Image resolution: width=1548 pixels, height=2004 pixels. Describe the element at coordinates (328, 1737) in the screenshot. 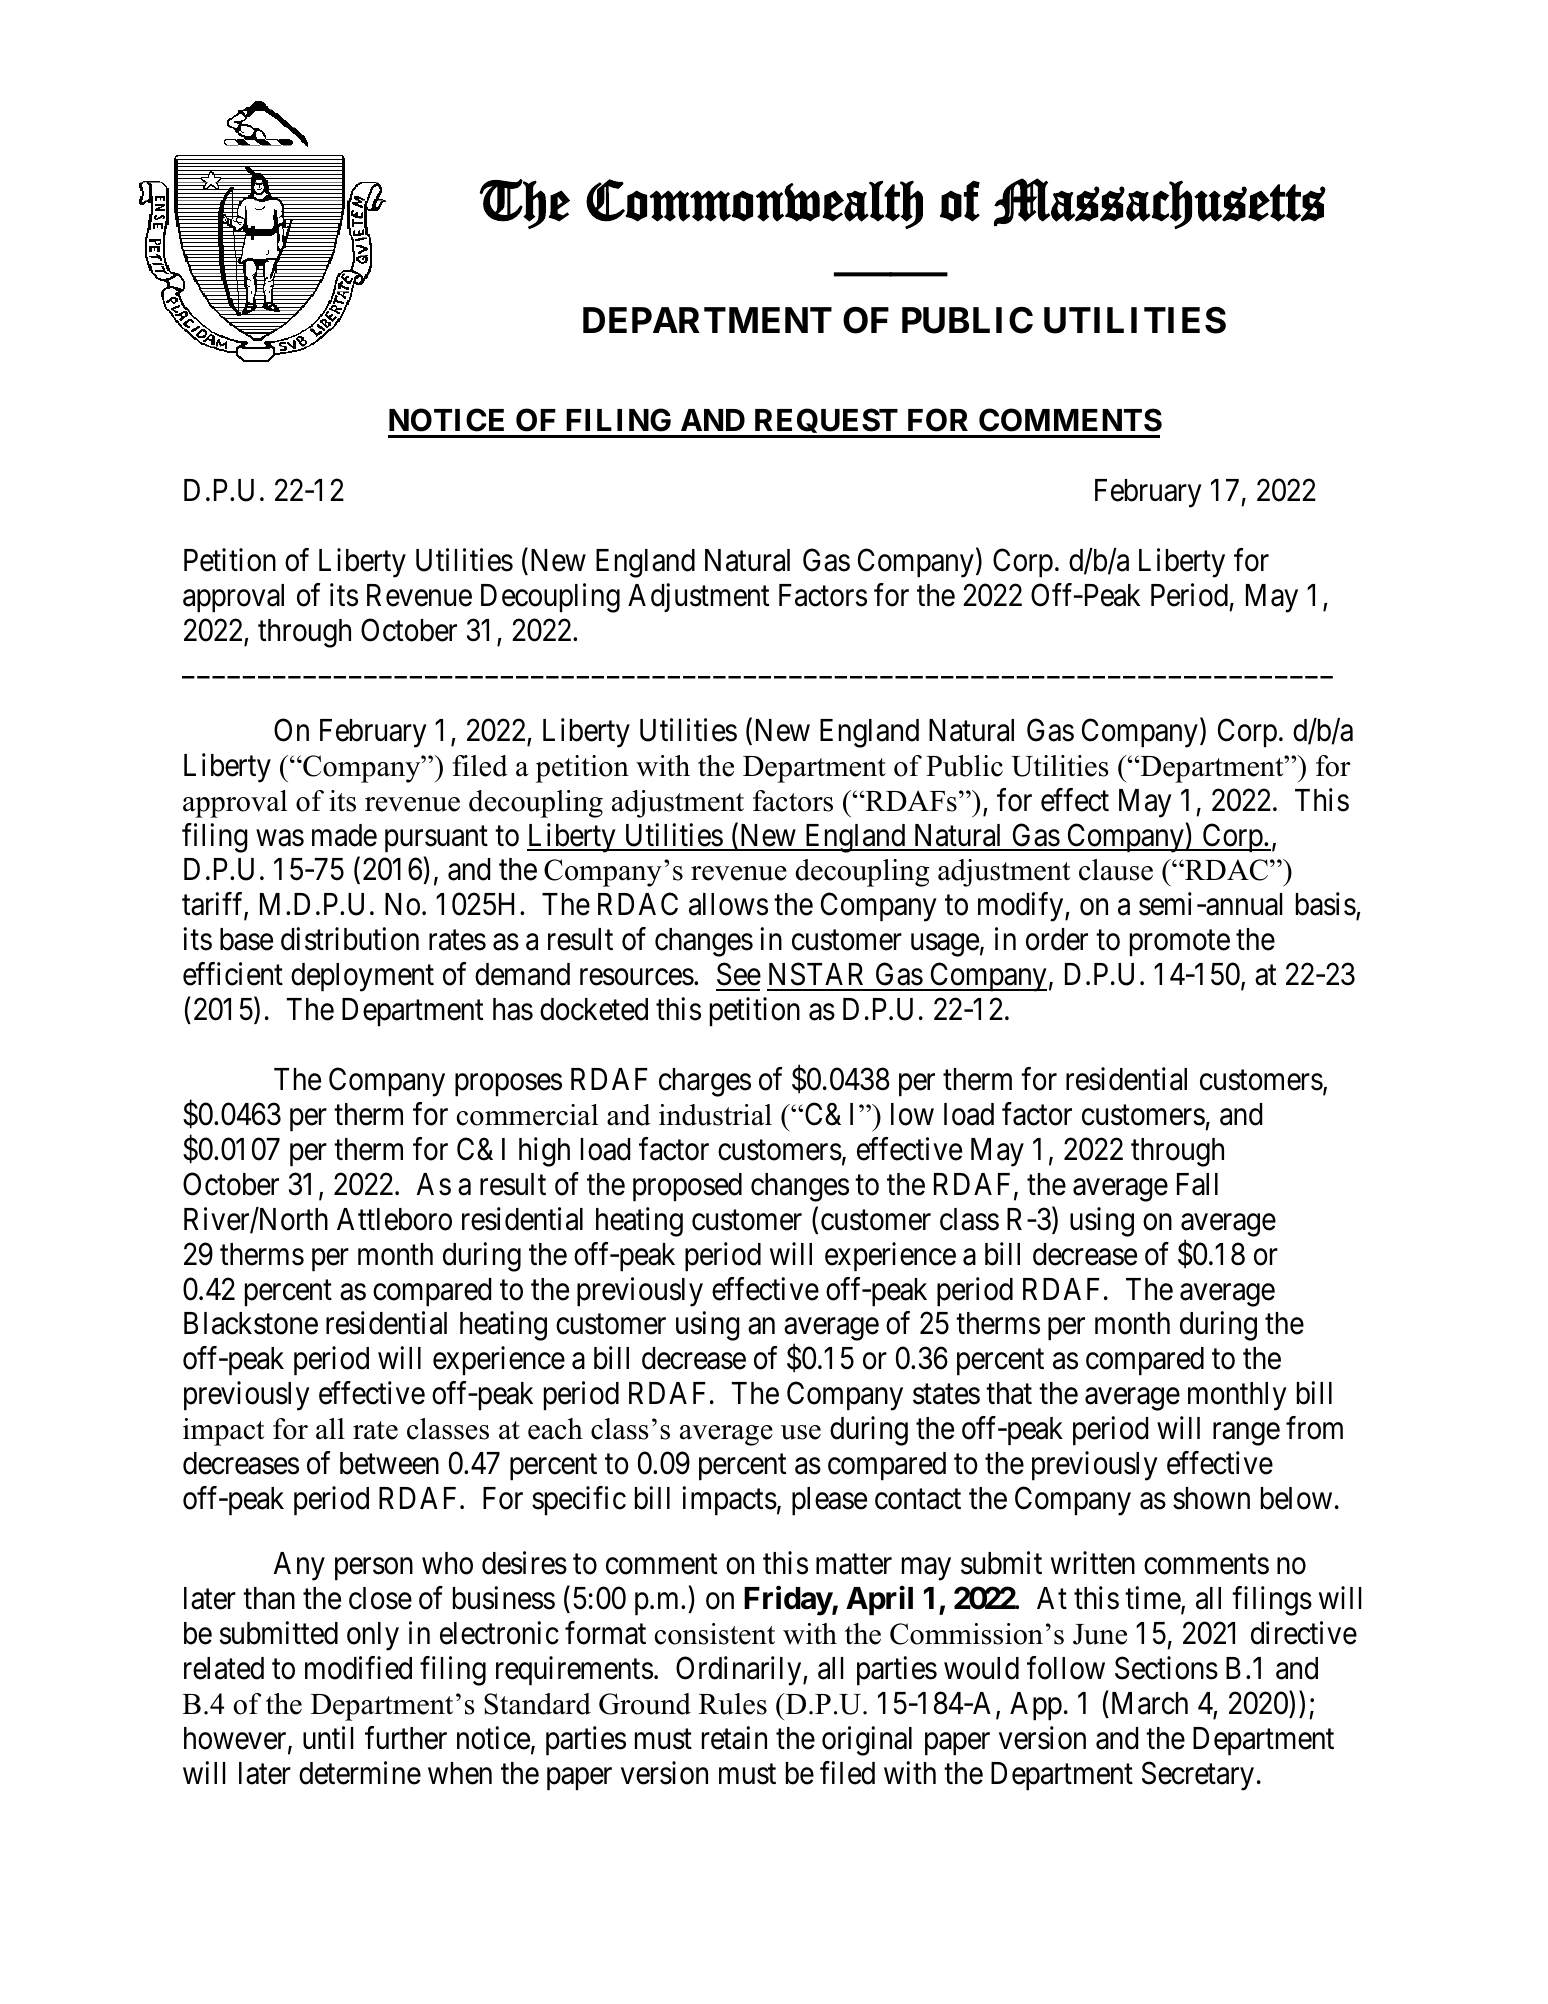

I see `until` at that location.
